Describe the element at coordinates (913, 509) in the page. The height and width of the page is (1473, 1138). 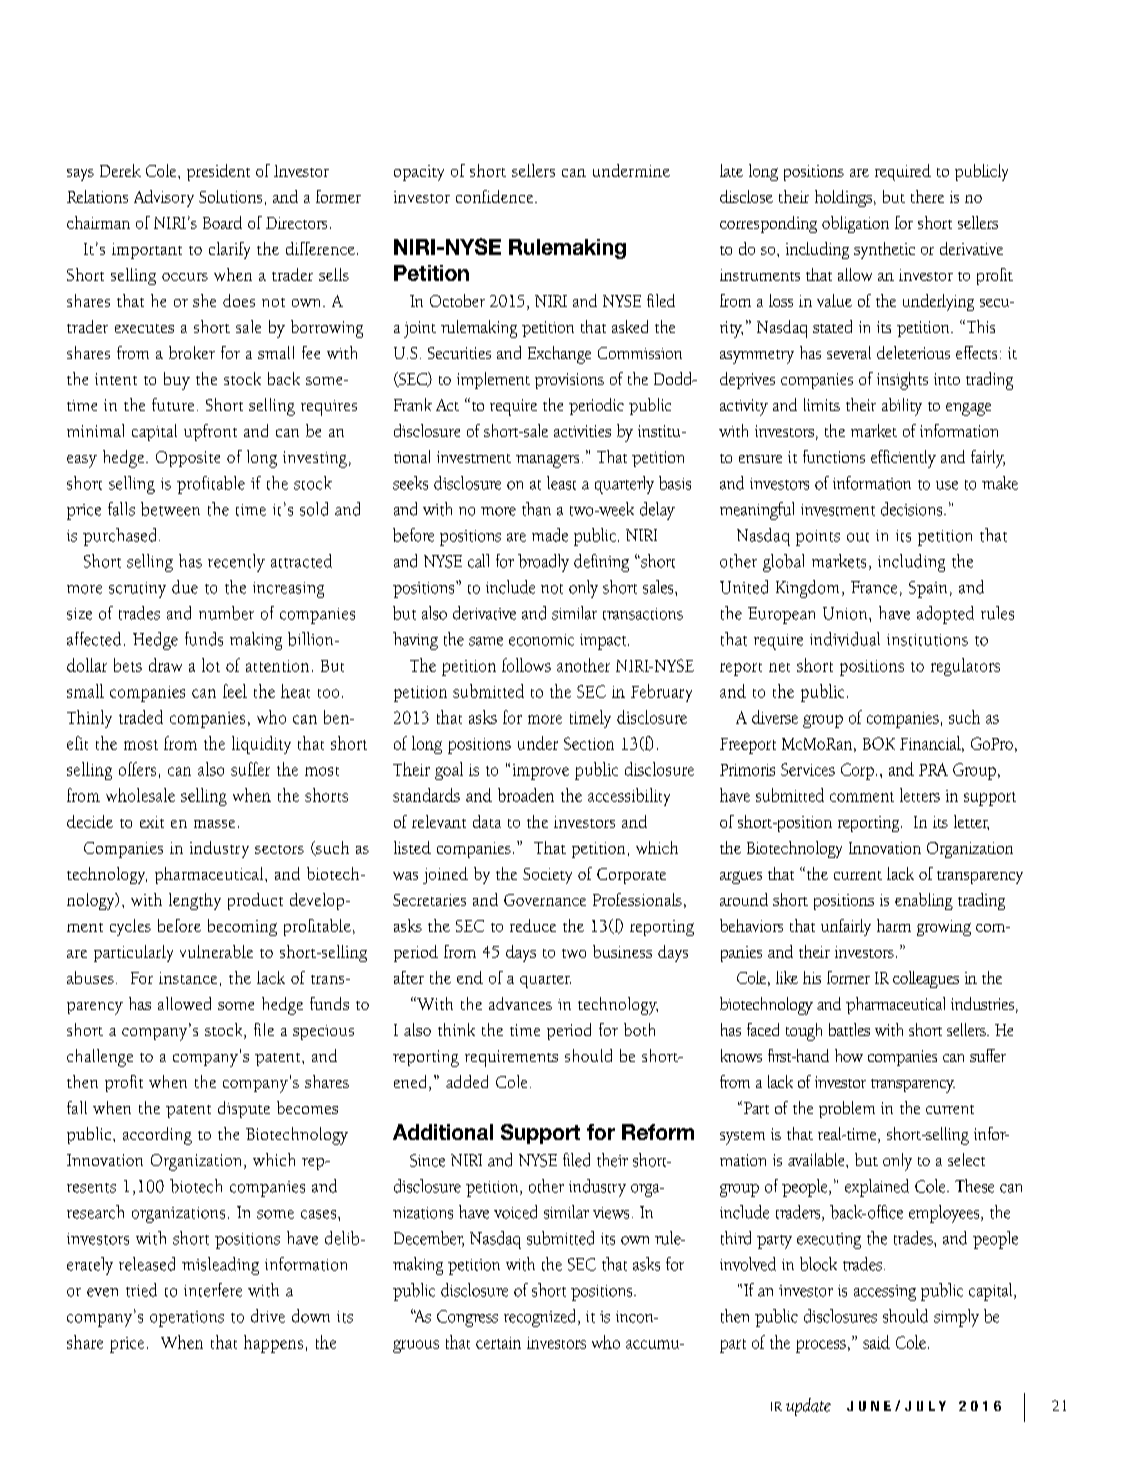
I see `decisions` at that location.
